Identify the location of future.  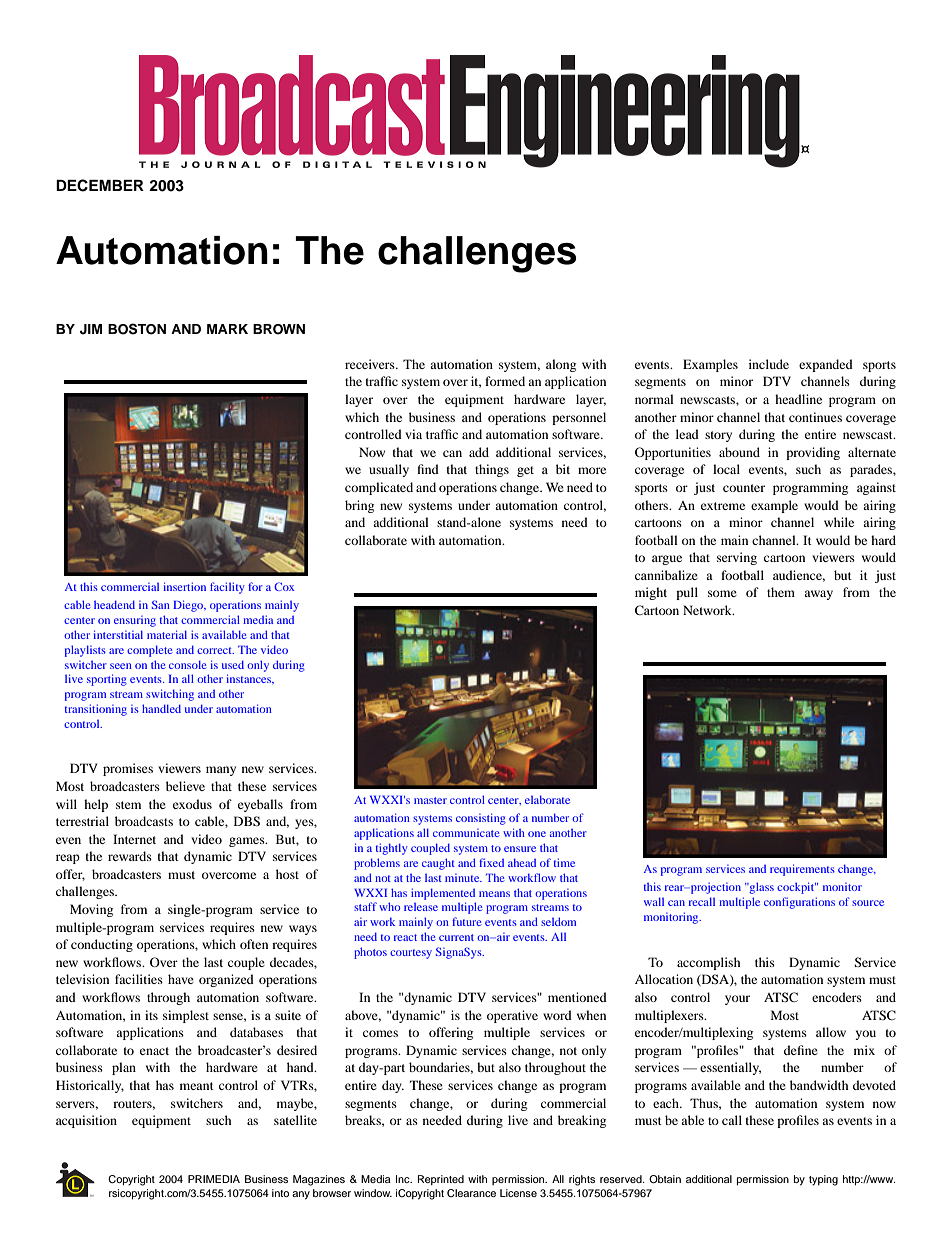
(466, 921).
